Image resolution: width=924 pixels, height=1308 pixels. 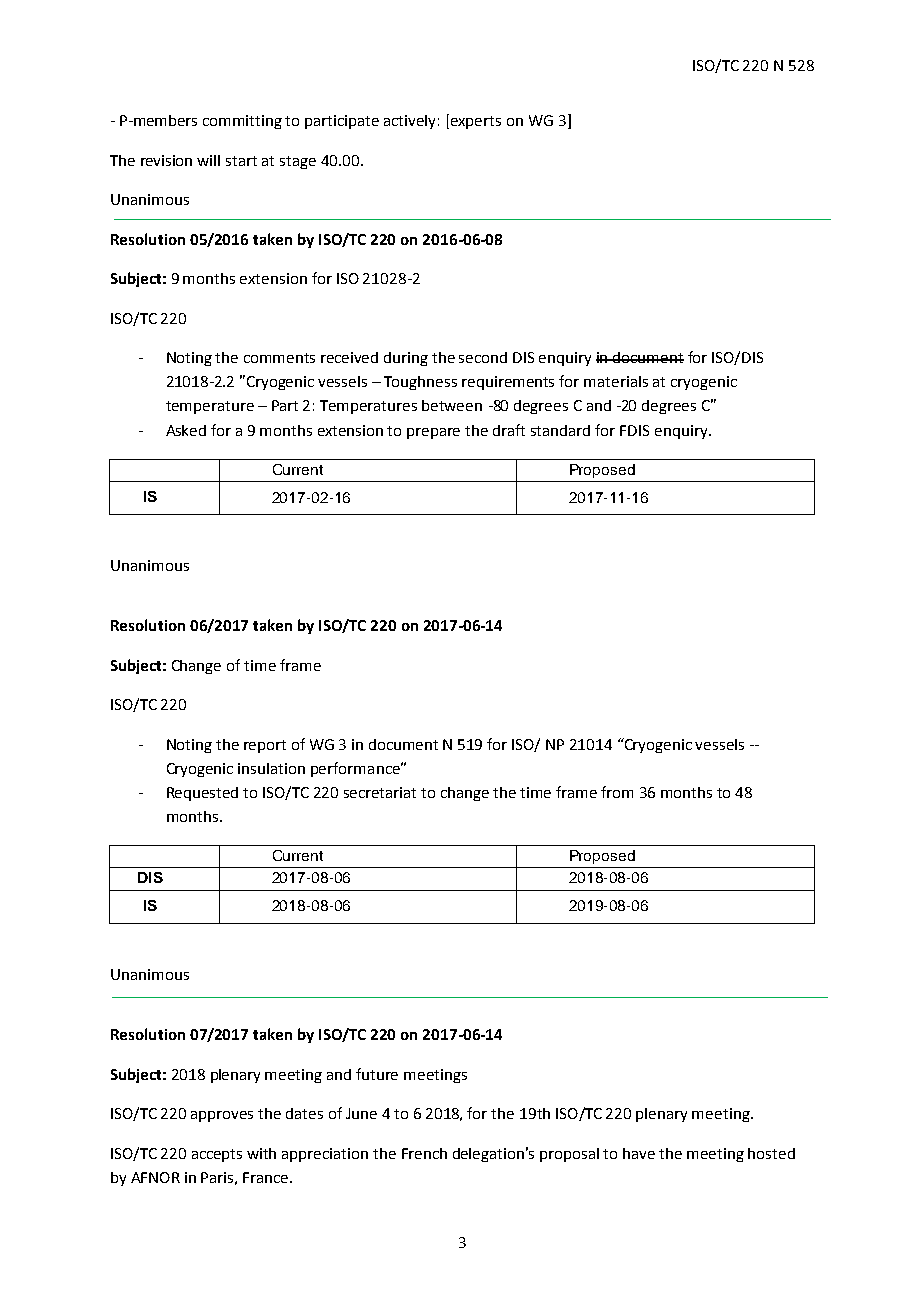 What do you see at coordinates (202, 794) in the screenshot?
I see `Requested` at bounding box center [202, 794].
